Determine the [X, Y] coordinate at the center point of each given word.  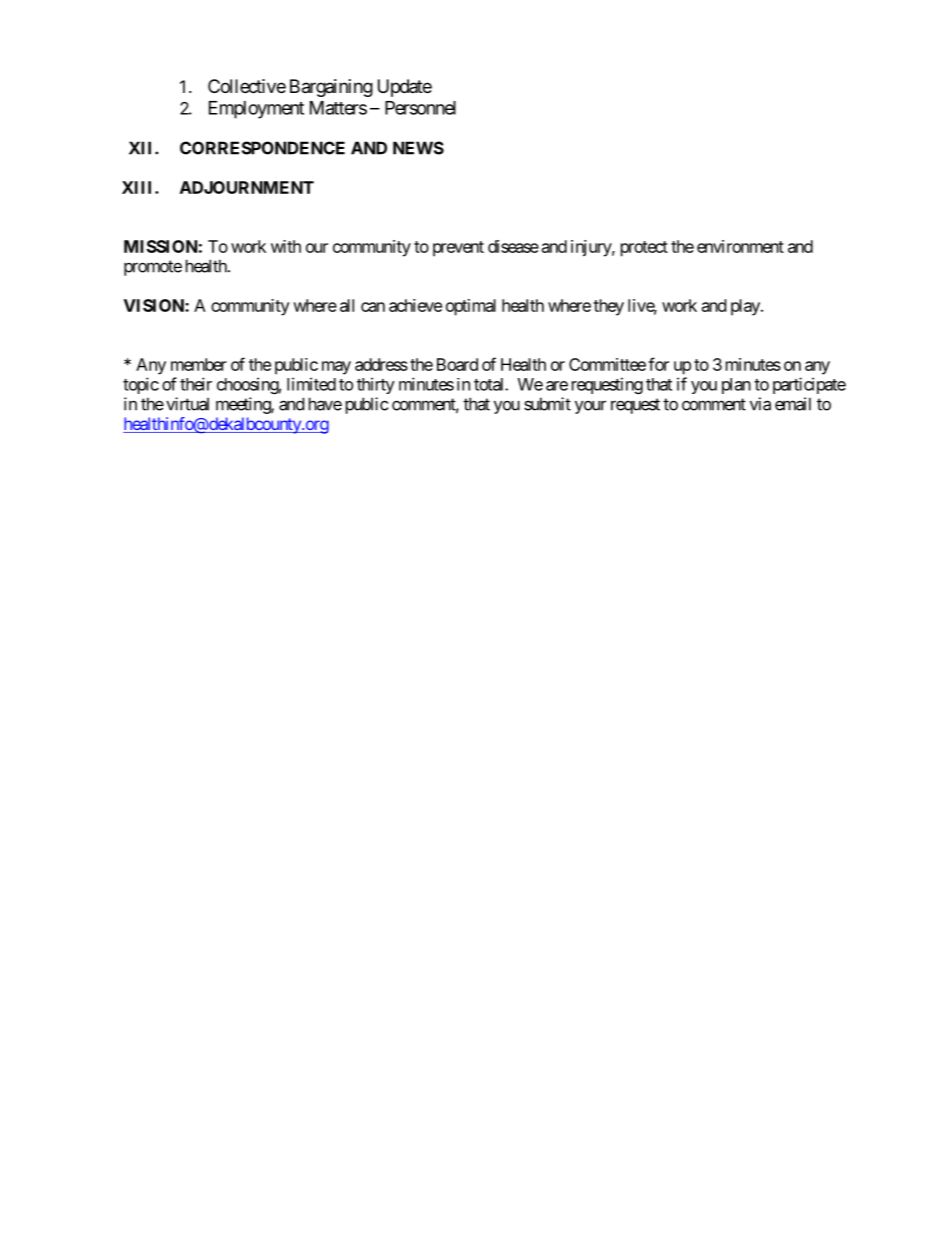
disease [513, 246]
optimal [471, 307]
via [760, 404]
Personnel [420, 108]
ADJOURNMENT [247, 187]
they [608, 307]
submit [547, 404]
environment [740, 246]
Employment [256, 110]
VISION [155, 305]
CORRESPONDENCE [262, 148]
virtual [187, 404]
